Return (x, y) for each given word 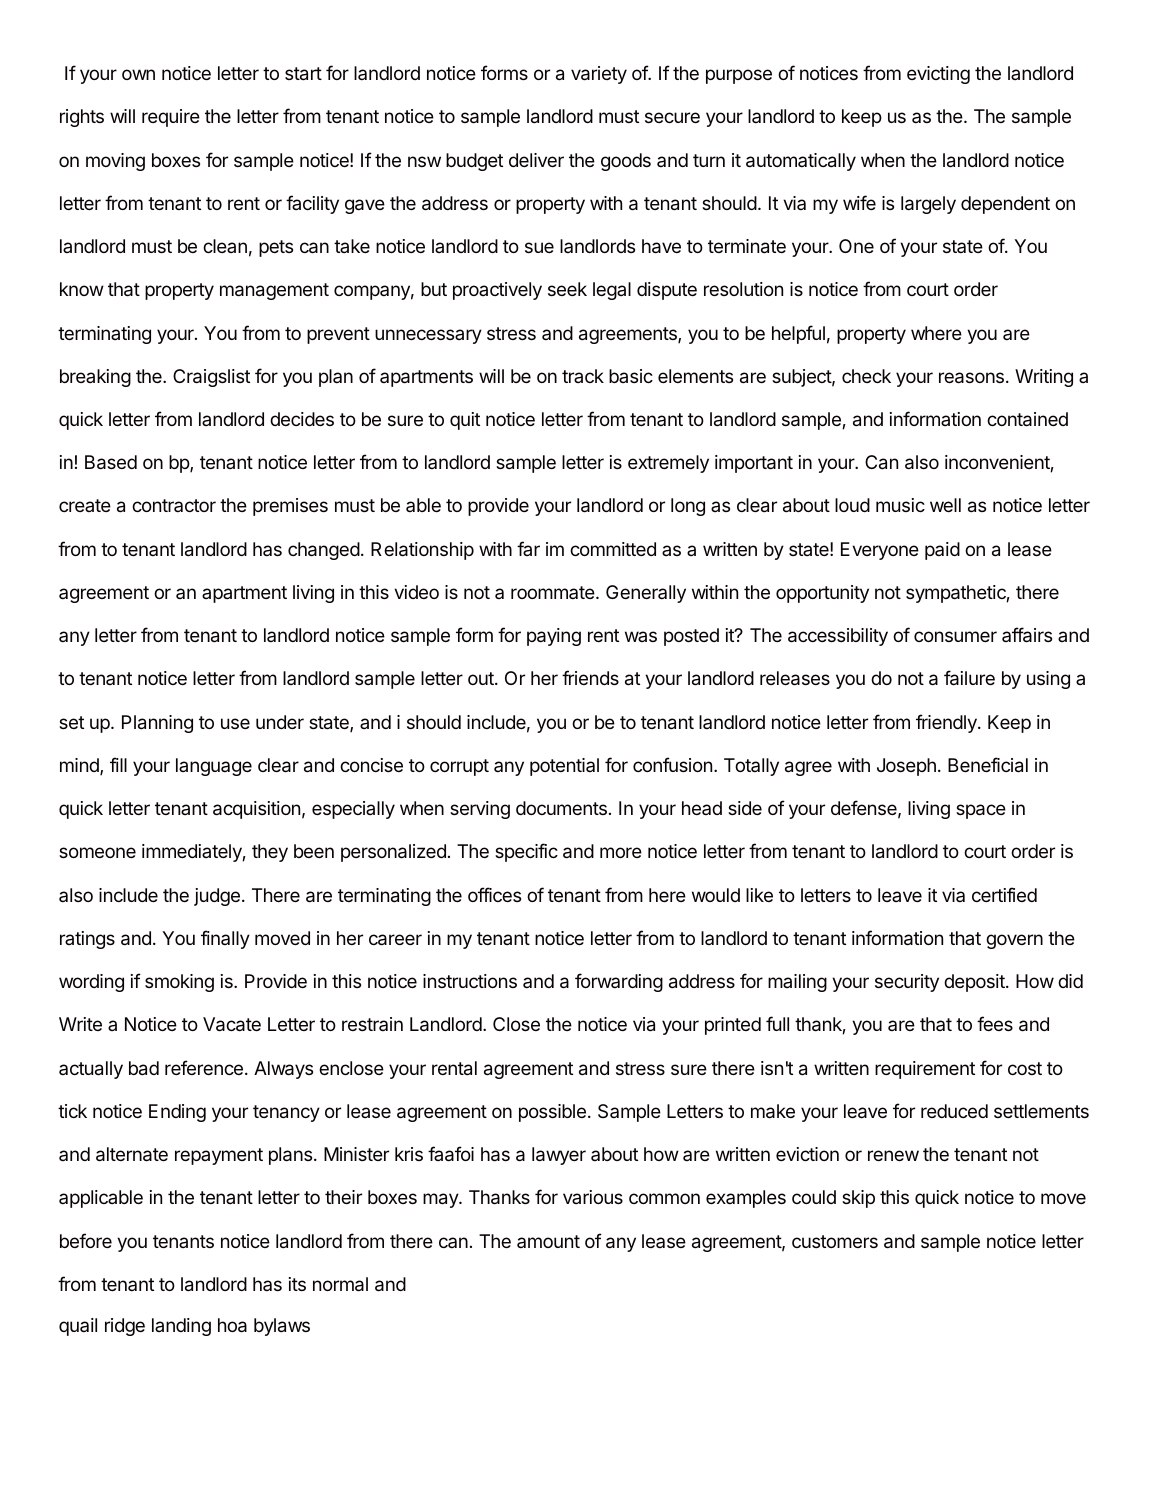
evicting (938, 75)
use (235, 723)
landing (181, 1327)
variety (599, 75)
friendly (947, 723)
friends (590, 677)
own (138, 74)
